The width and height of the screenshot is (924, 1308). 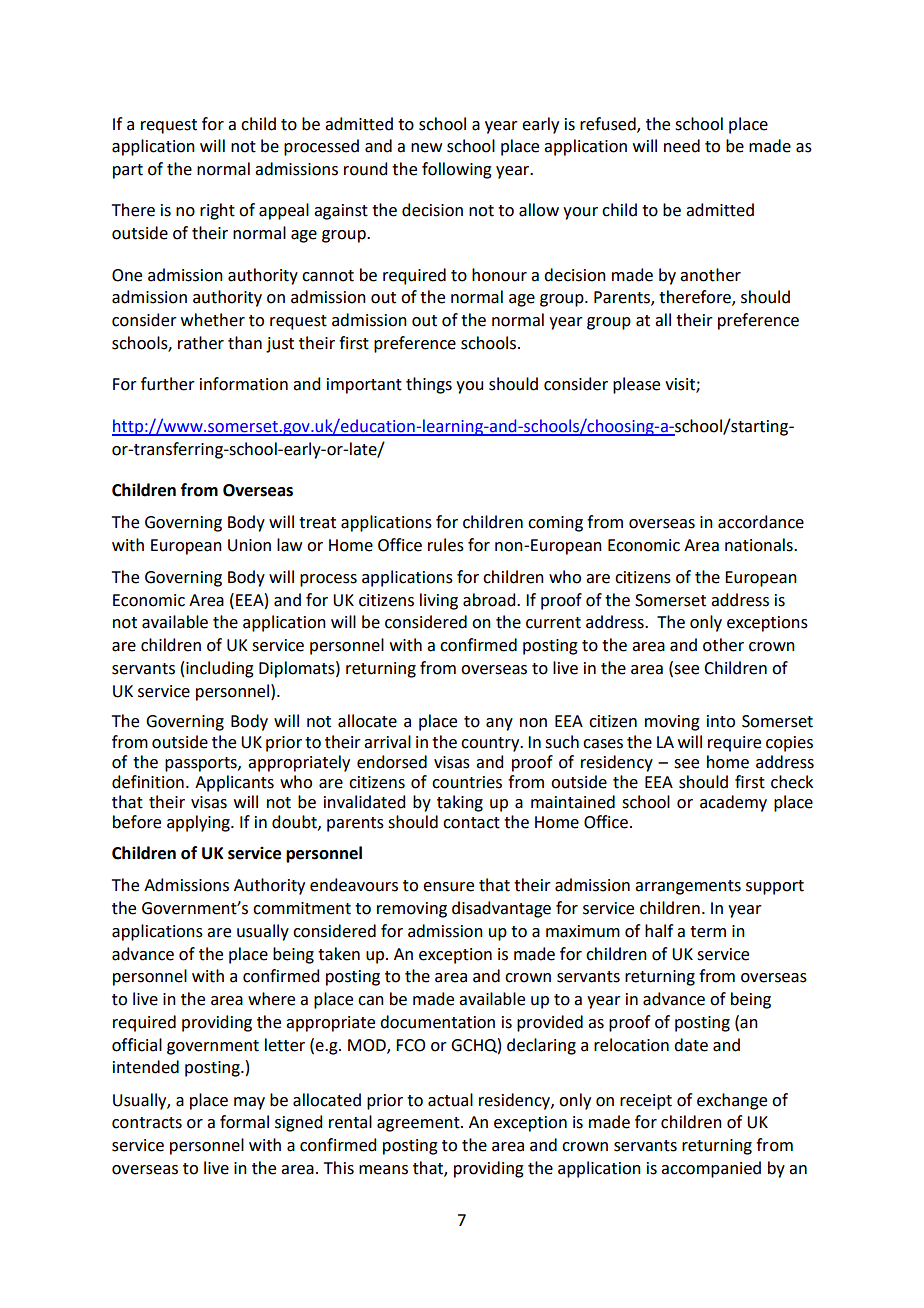 I want to click on following, so click(x=457, y=170).
